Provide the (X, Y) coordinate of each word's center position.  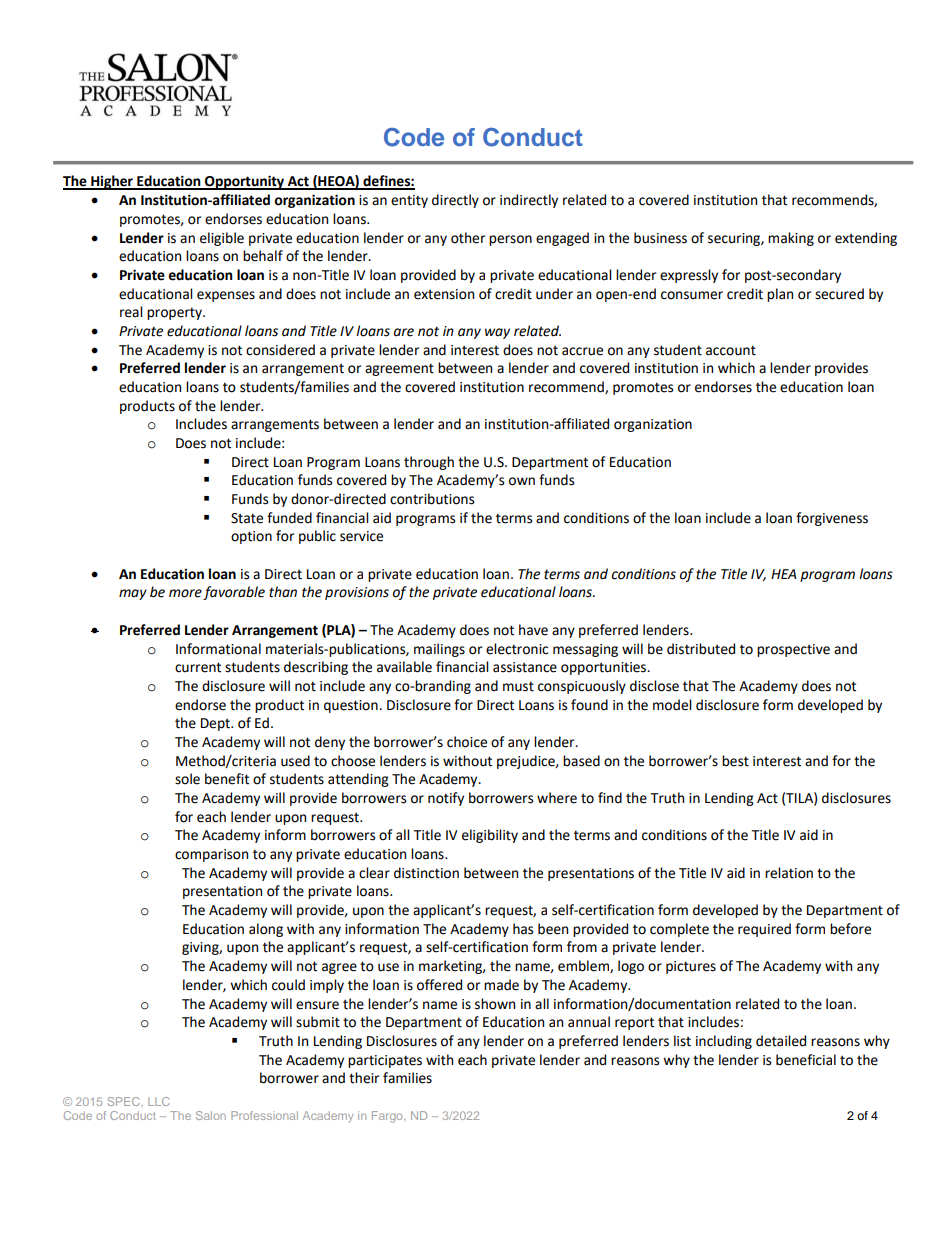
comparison (211, 855)
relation (789, 873)
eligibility (490, 836)
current (198, 667)
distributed (701, 649)
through (429, 463)
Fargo (388, 1117)
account (731, 350)
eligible (222, 239)
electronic (517, 649)
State (247, 518)
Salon (211, 1115)
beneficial (806, 1060)
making (791, 239)
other (468, 238)
